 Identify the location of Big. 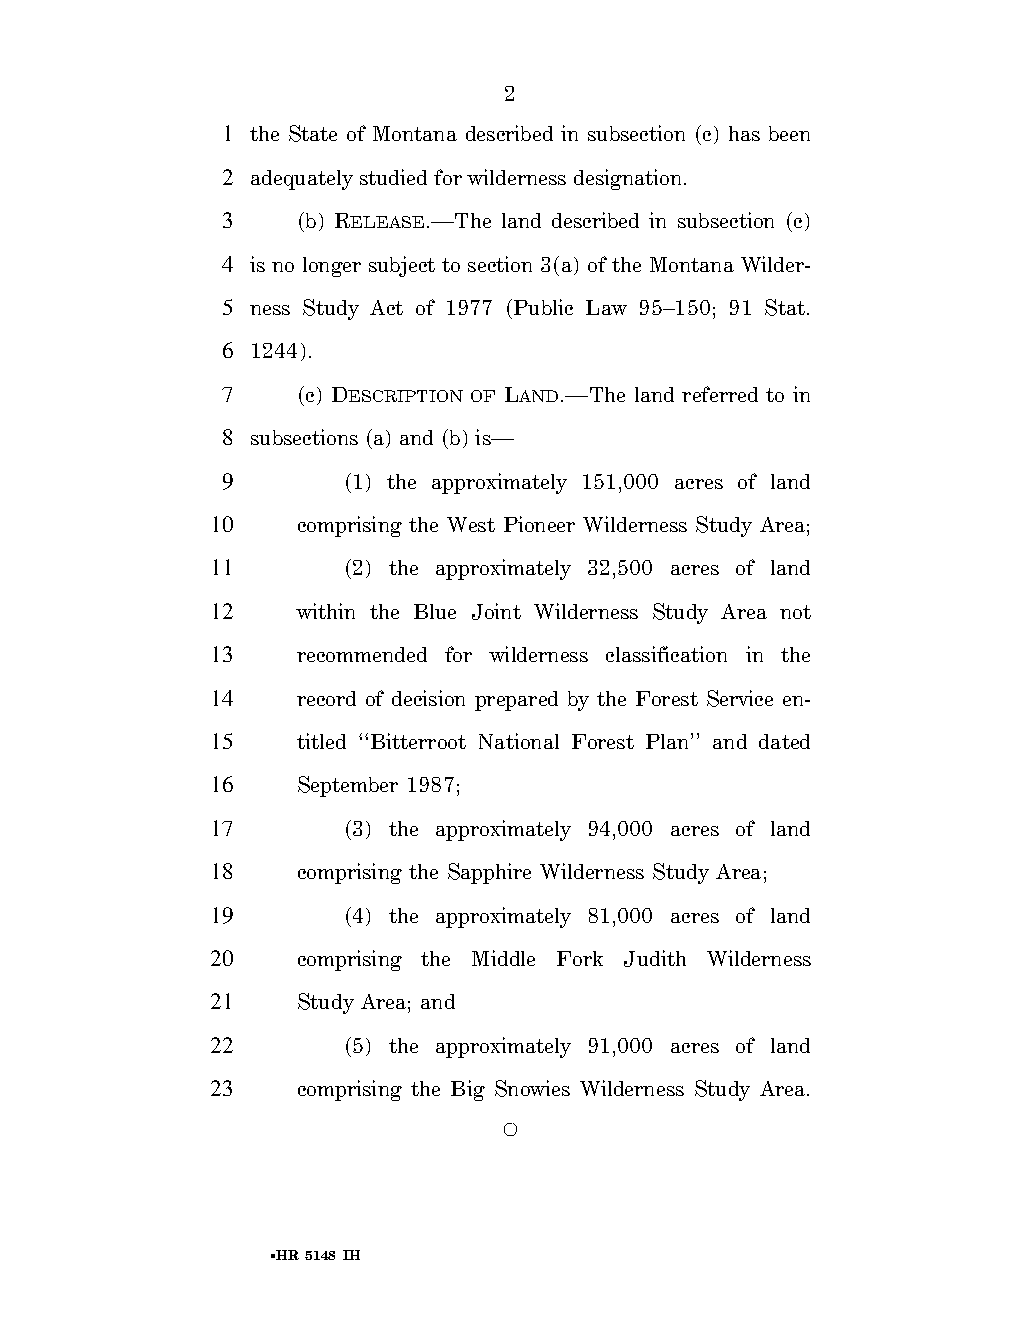
(468, 1090).
